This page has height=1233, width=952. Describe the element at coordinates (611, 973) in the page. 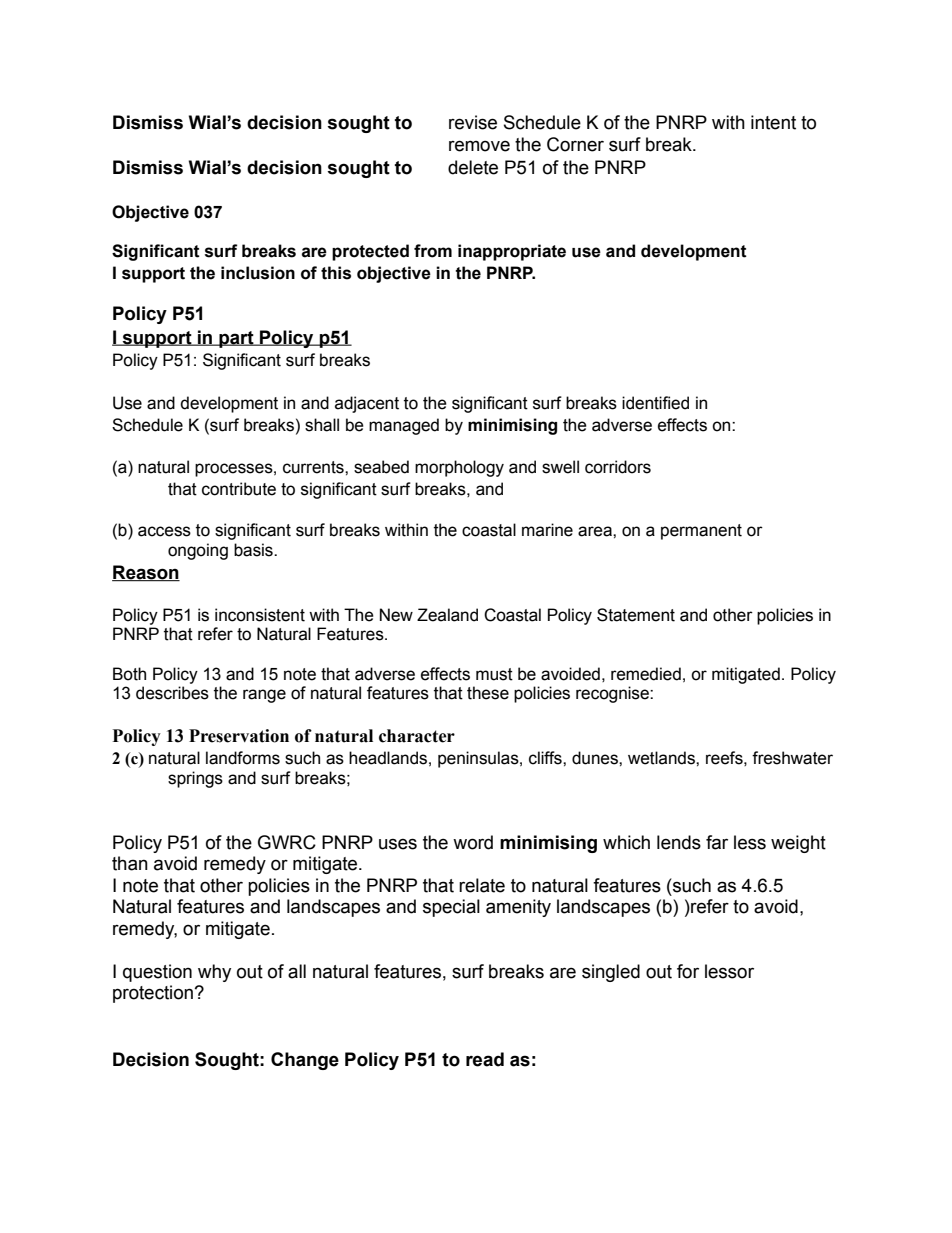

I see `singled` at that location.
